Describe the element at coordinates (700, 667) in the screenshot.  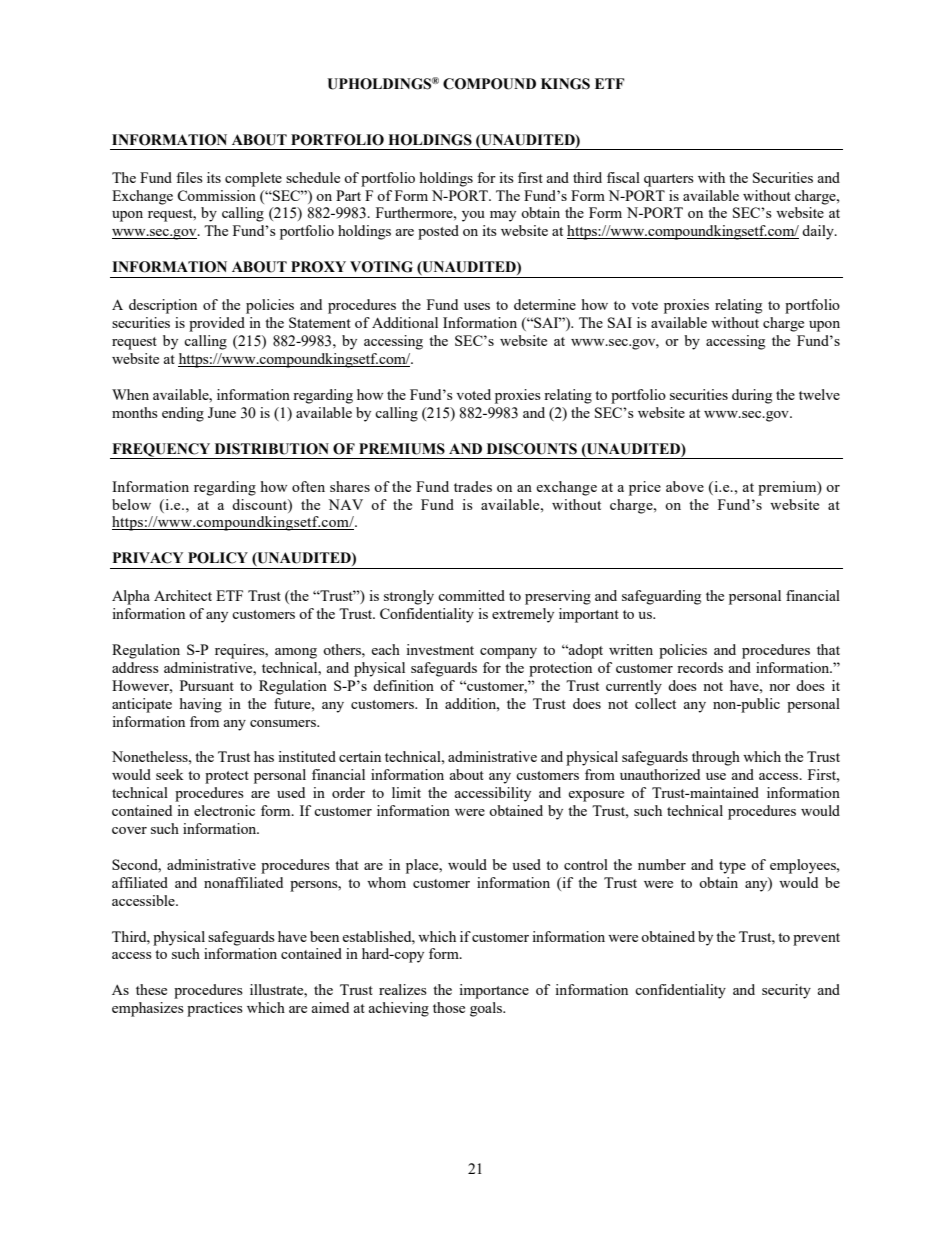
I see `records` at that location.
